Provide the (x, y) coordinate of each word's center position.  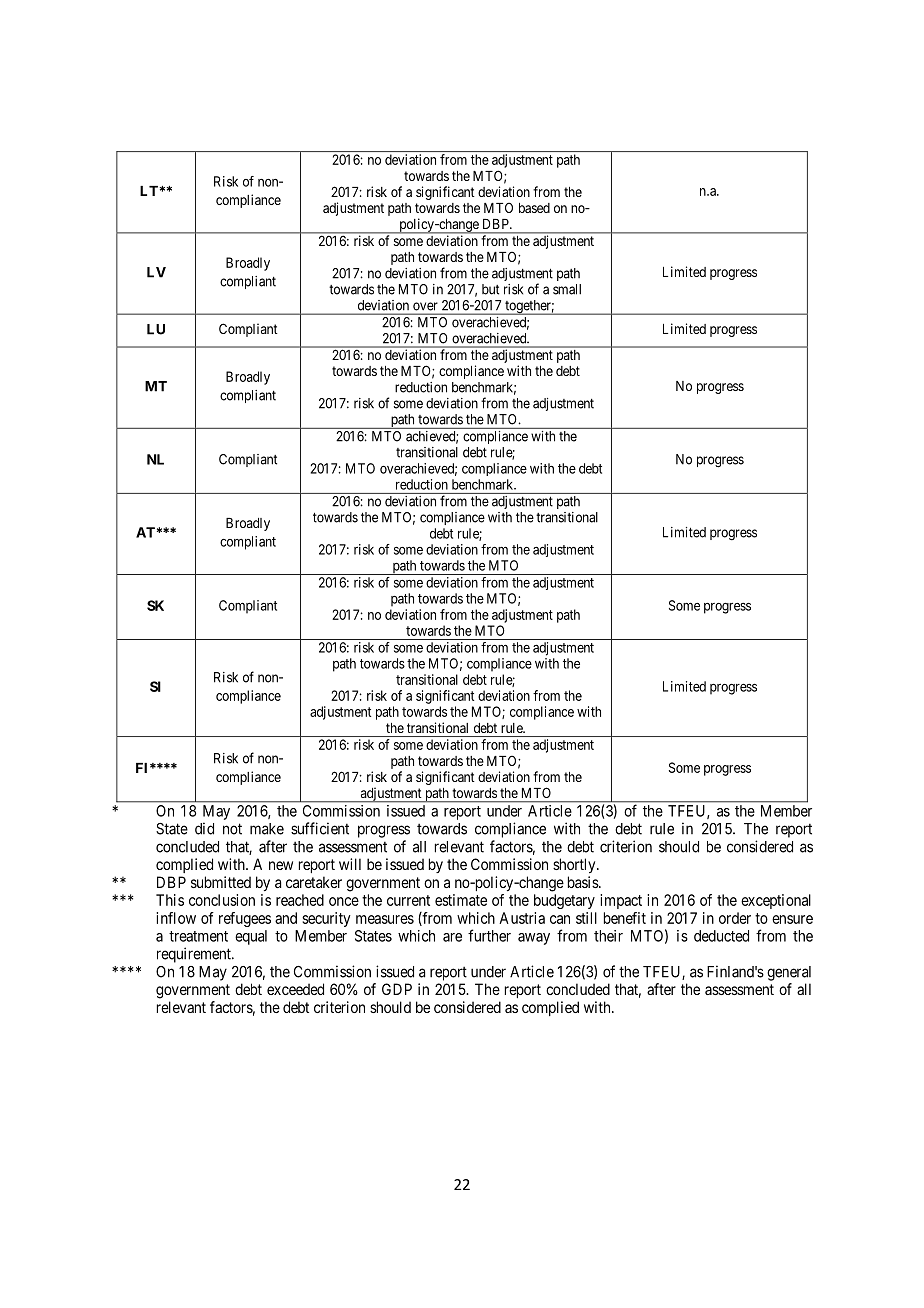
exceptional (776, 901)
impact (621, 901)
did (204, 828)
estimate (461, 900)
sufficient (320, 828)
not (232, 829)
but (490, 289)
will (350, 864)
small (567, 289)
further (489, 935)
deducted (721, 936)
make (267, 829)
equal (251, 937)
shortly (575, 865)
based (534, 208)
